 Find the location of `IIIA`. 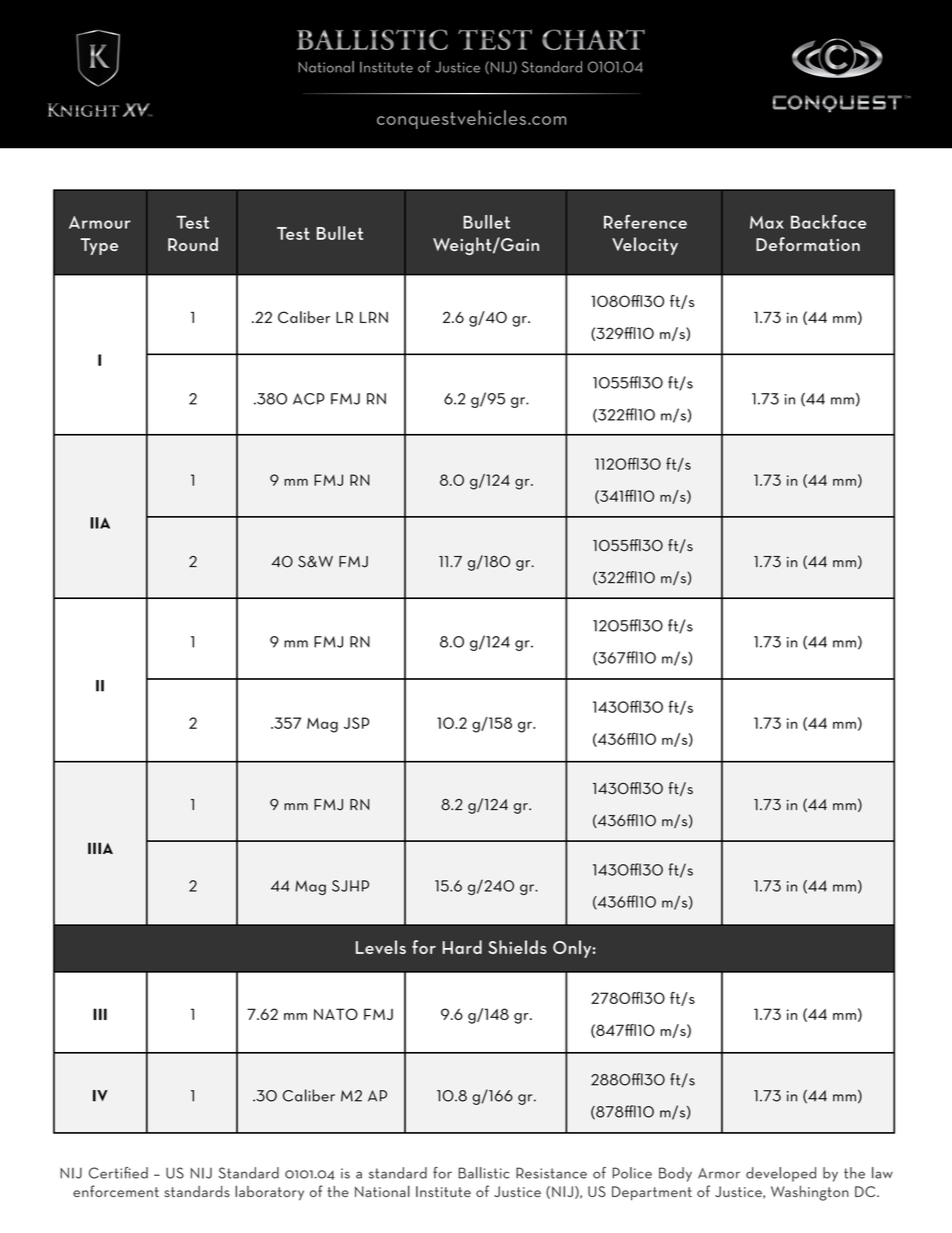

IIIA is located at coordinates (100, 848).
